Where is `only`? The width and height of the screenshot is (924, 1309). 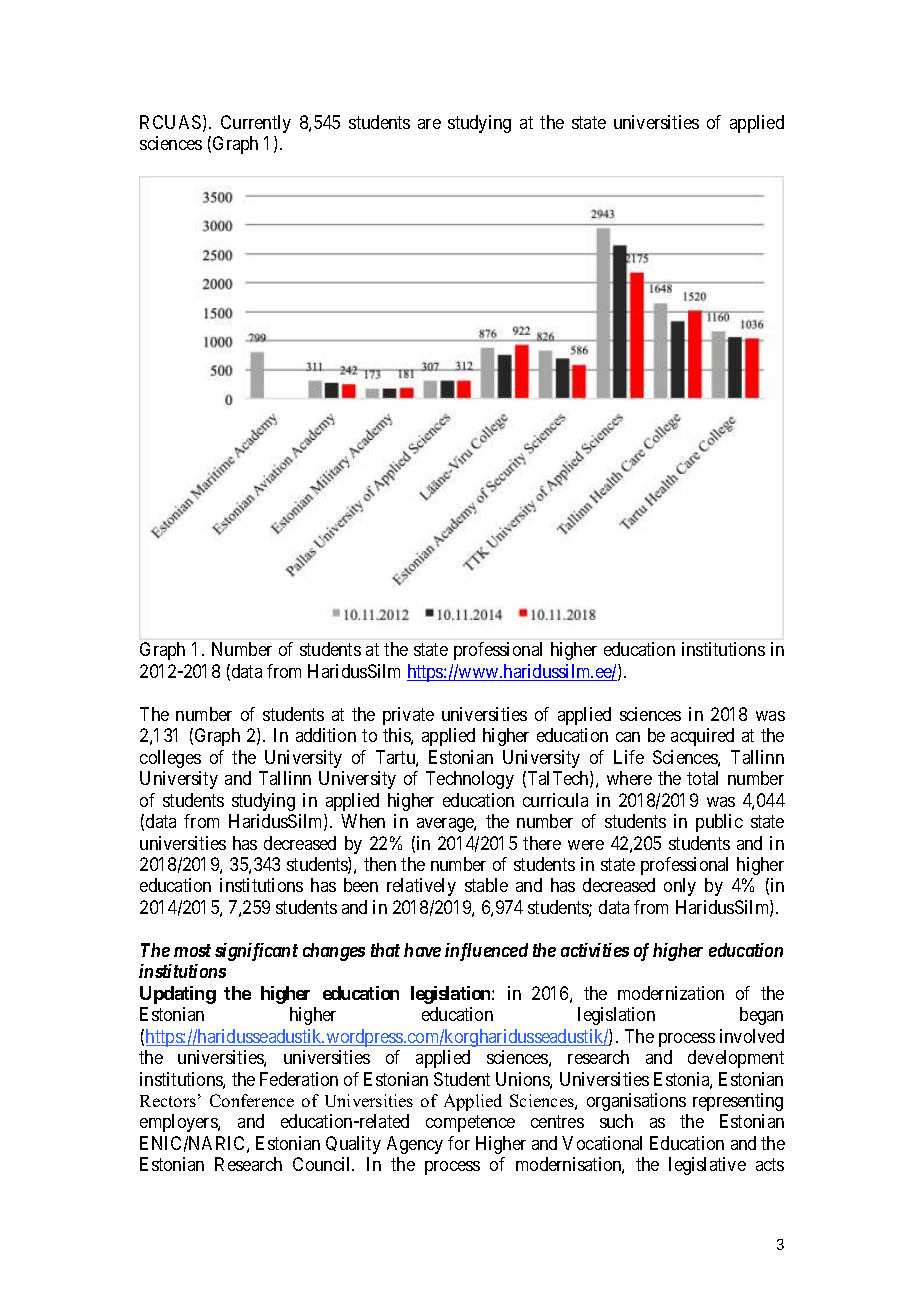
only is located at coordinates (680, 887).
